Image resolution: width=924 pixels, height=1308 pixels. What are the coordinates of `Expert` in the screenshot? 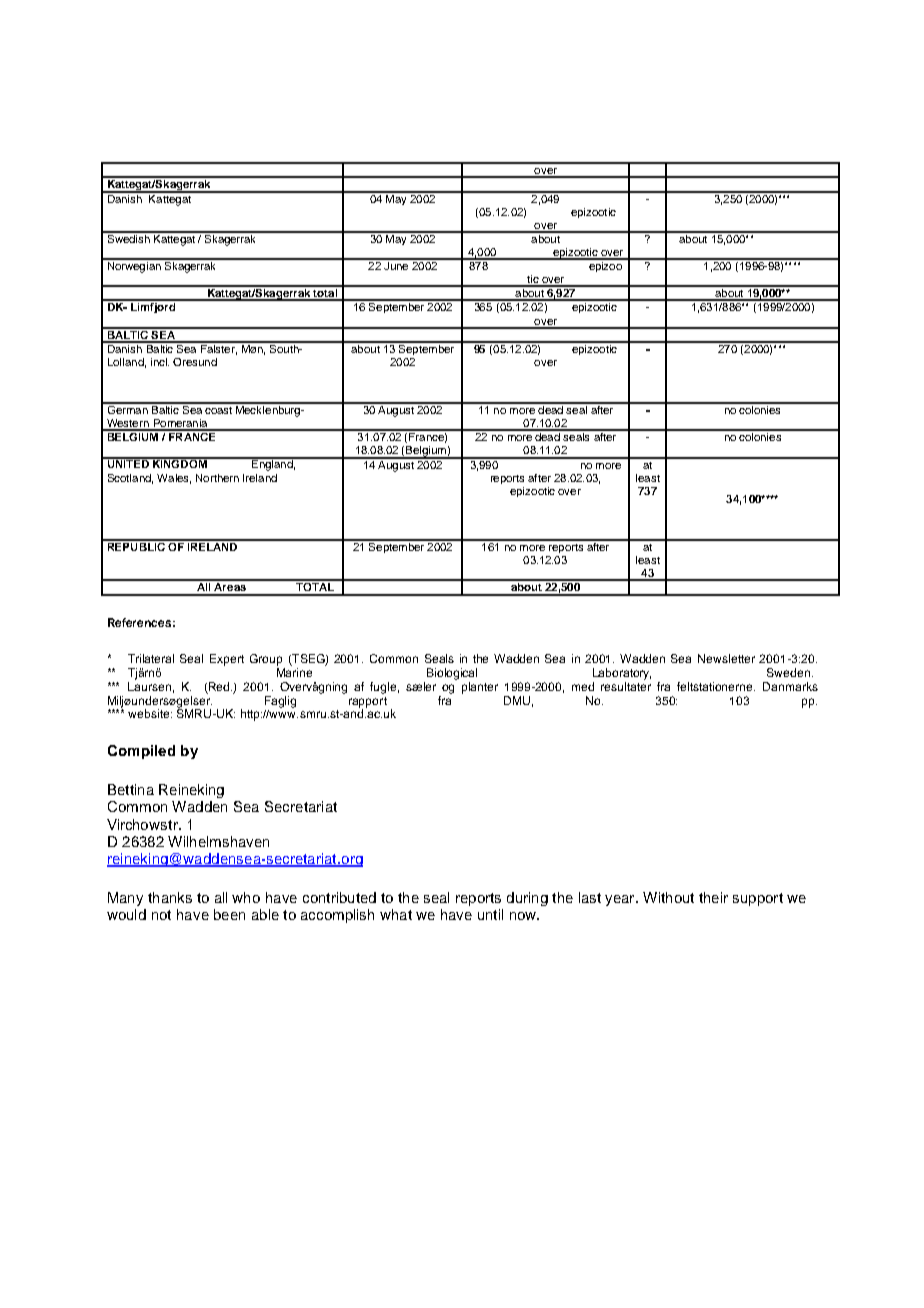 It's located at (227, 660).
